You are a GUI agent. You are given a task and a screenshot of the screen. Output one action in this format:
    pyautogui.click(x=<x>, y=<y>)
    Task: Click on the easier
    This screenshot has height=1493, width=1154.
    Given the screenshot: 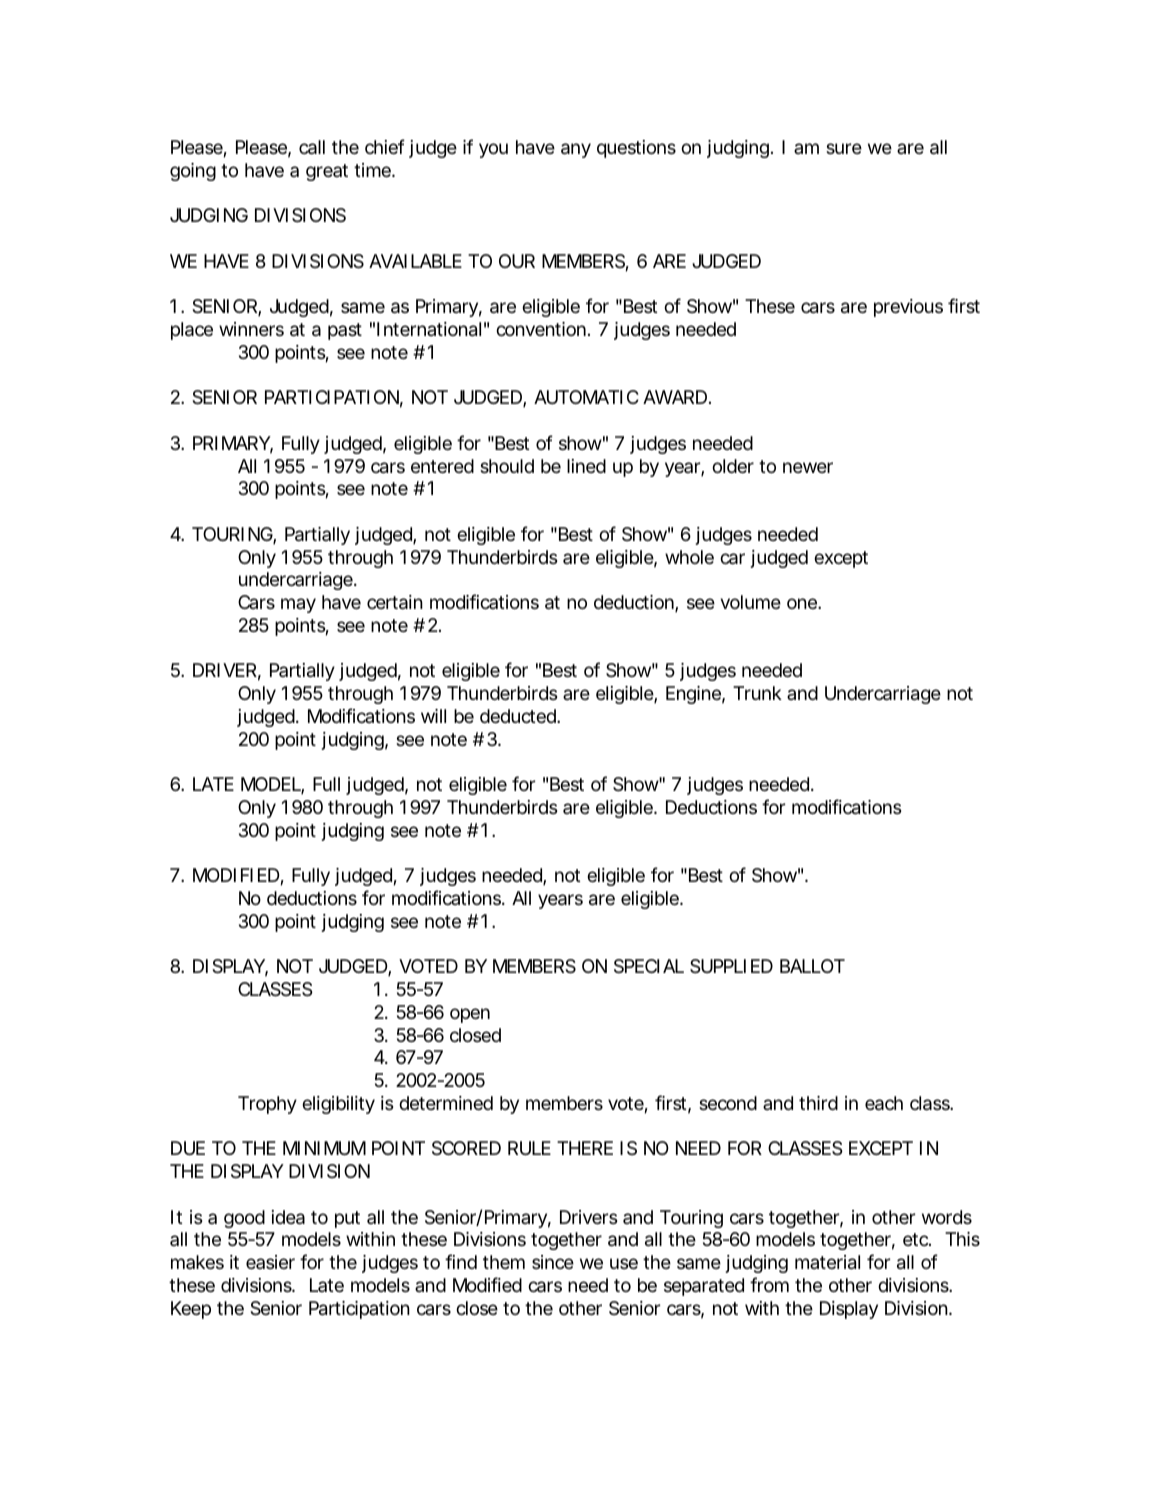 What is the action you would take?
    pyautogui.click(x=270, y=1262)
